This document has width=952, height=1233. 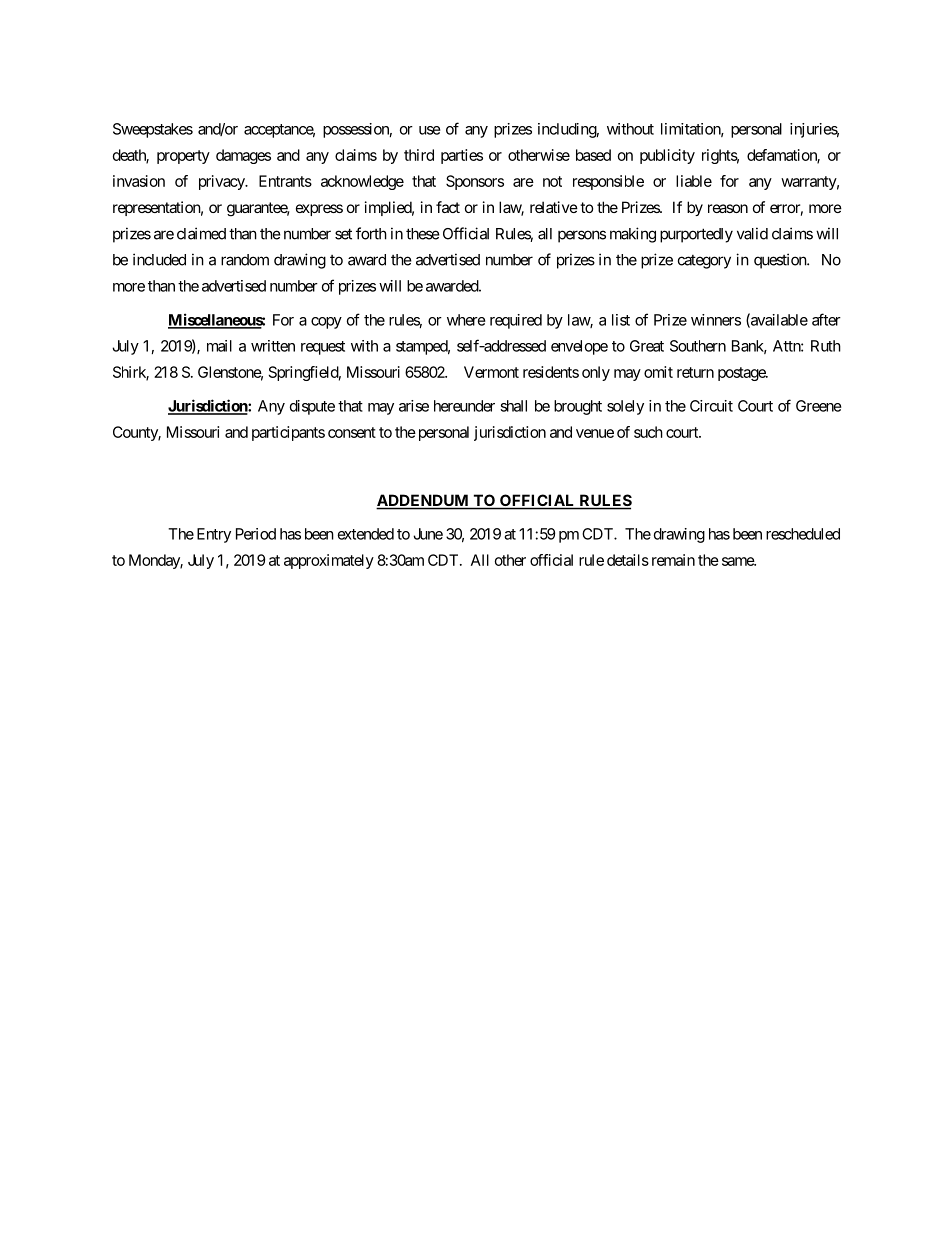 I want to click on valid, so click(x=752, y=233).
